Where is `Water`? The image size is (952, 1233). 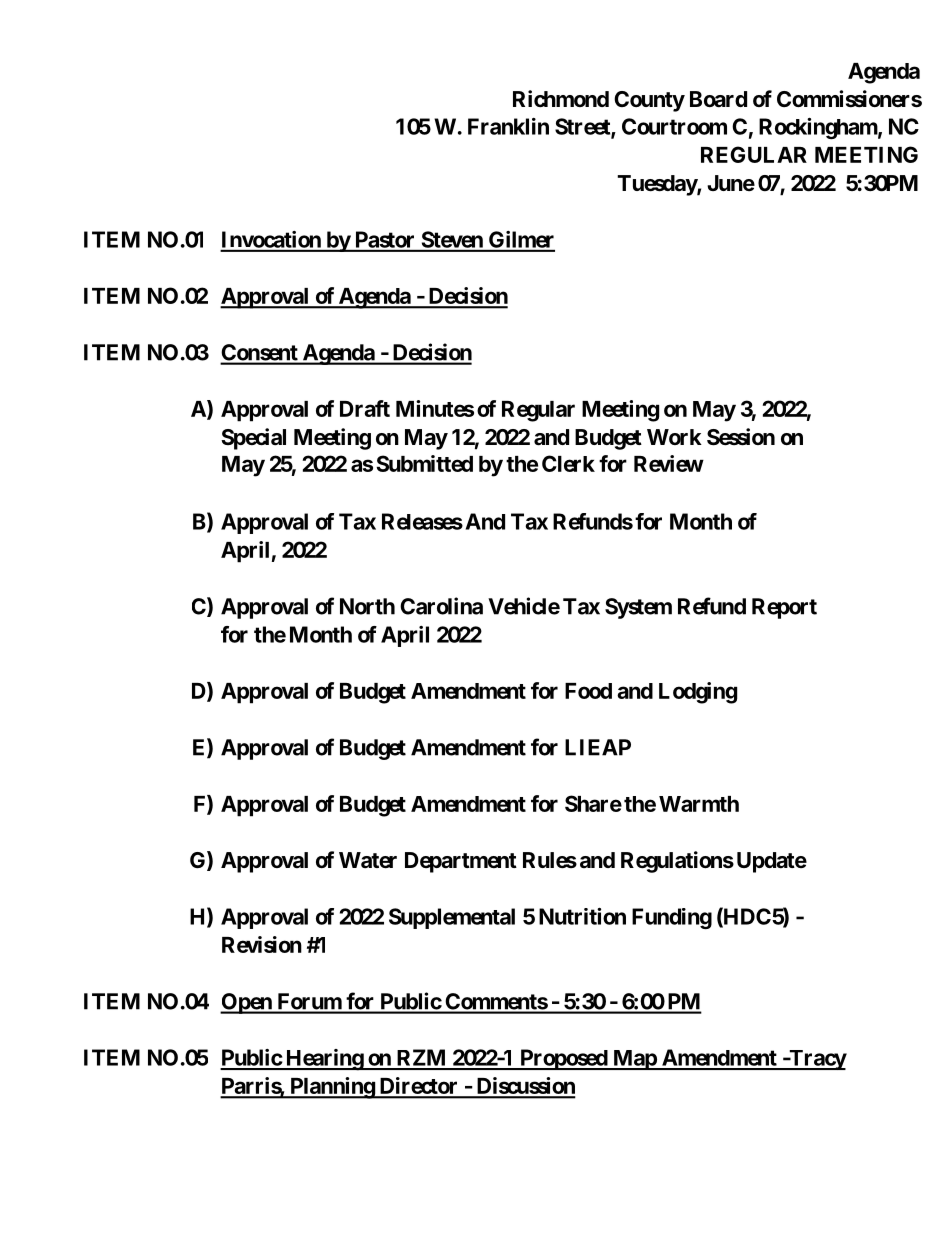 Water is located at coordinates (368, 860).
